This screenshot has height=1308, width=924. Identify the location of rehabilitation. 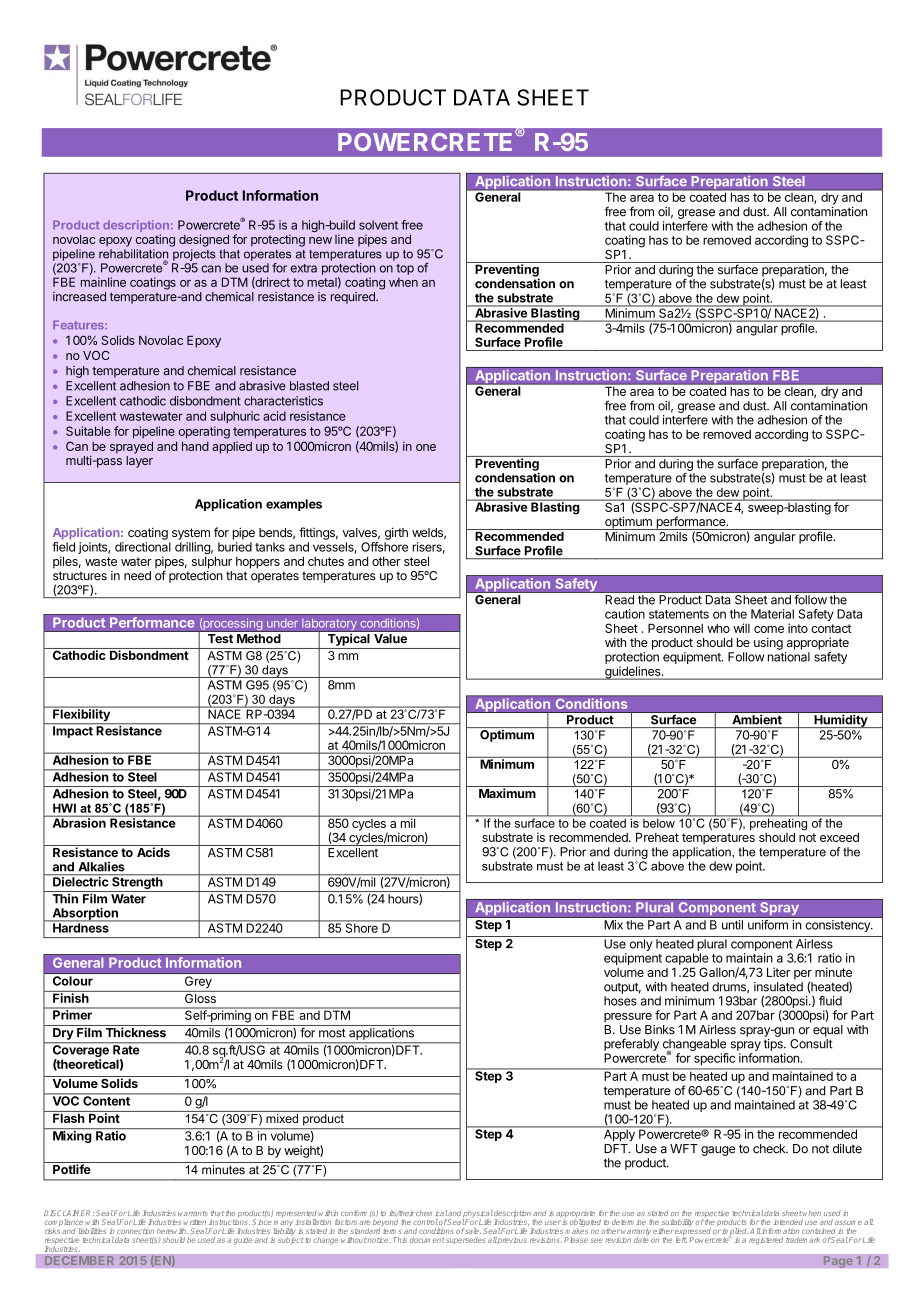
(133, 255).
